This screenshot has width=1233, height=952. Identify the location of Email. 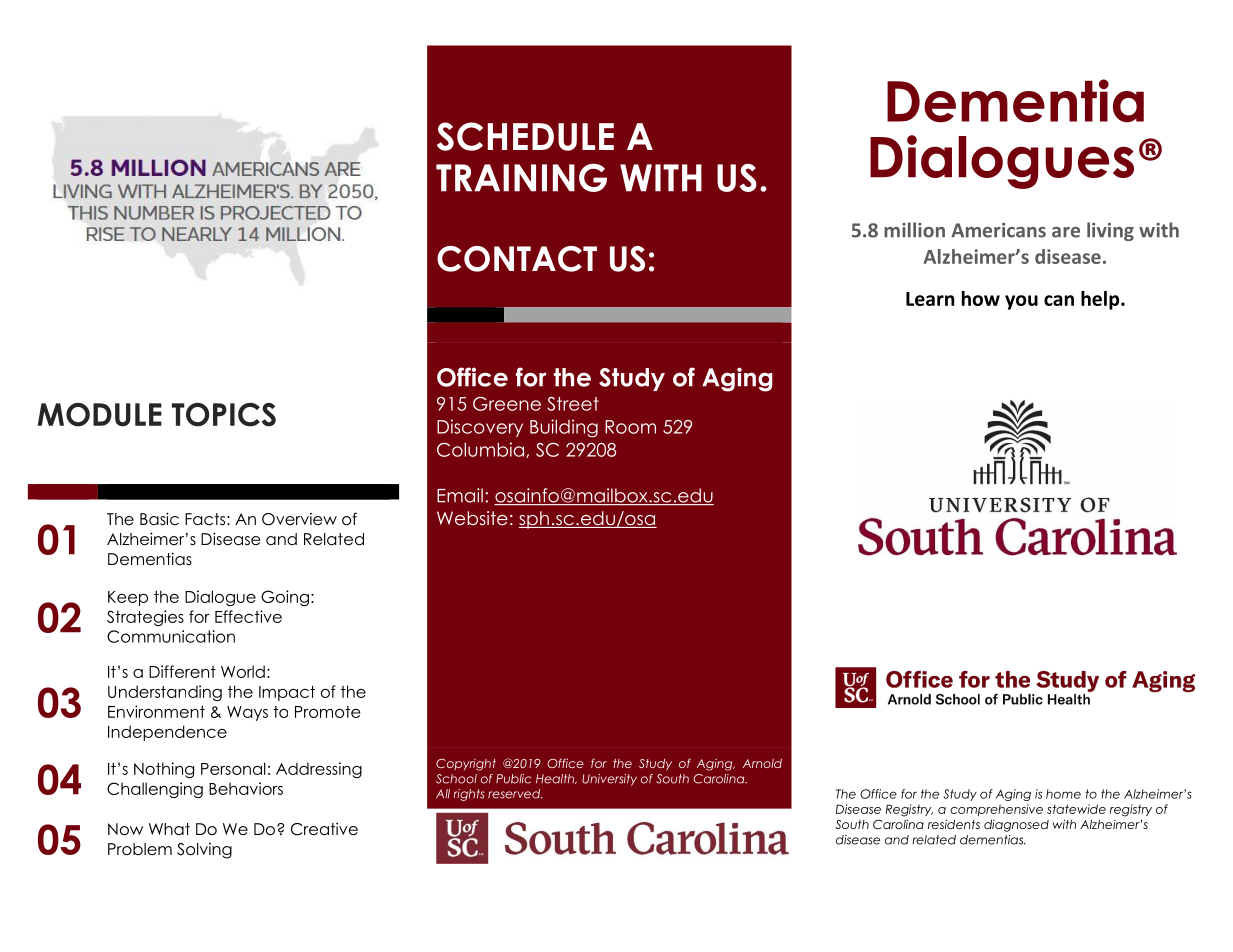
(460, 495).
